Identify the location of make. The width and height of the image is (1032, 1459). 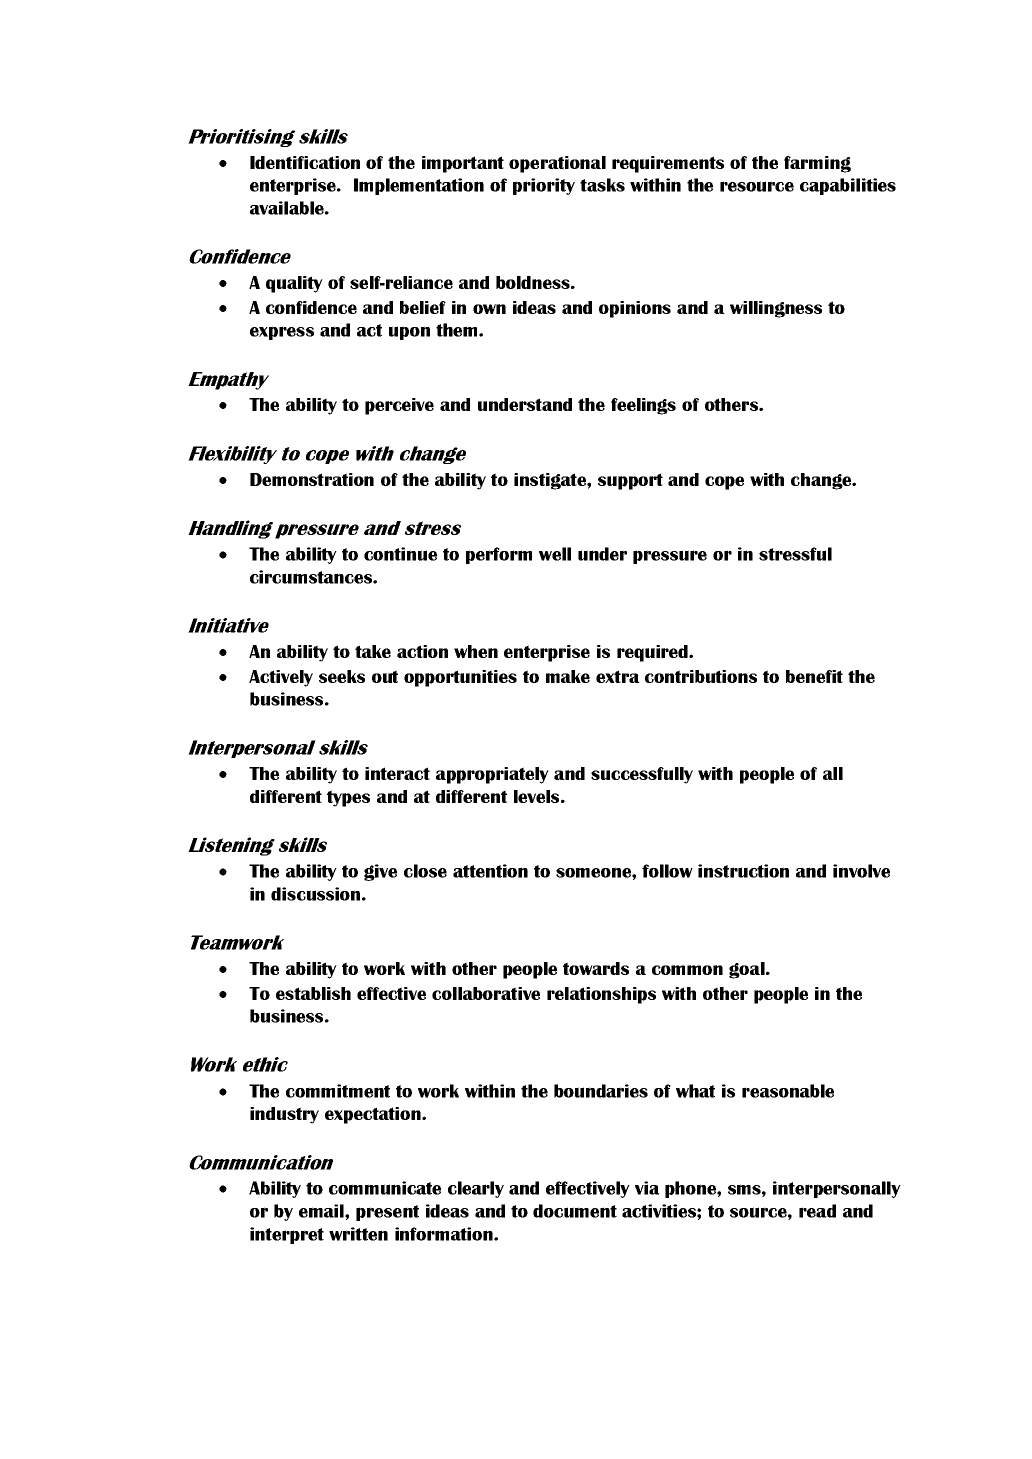
(568, 676).
